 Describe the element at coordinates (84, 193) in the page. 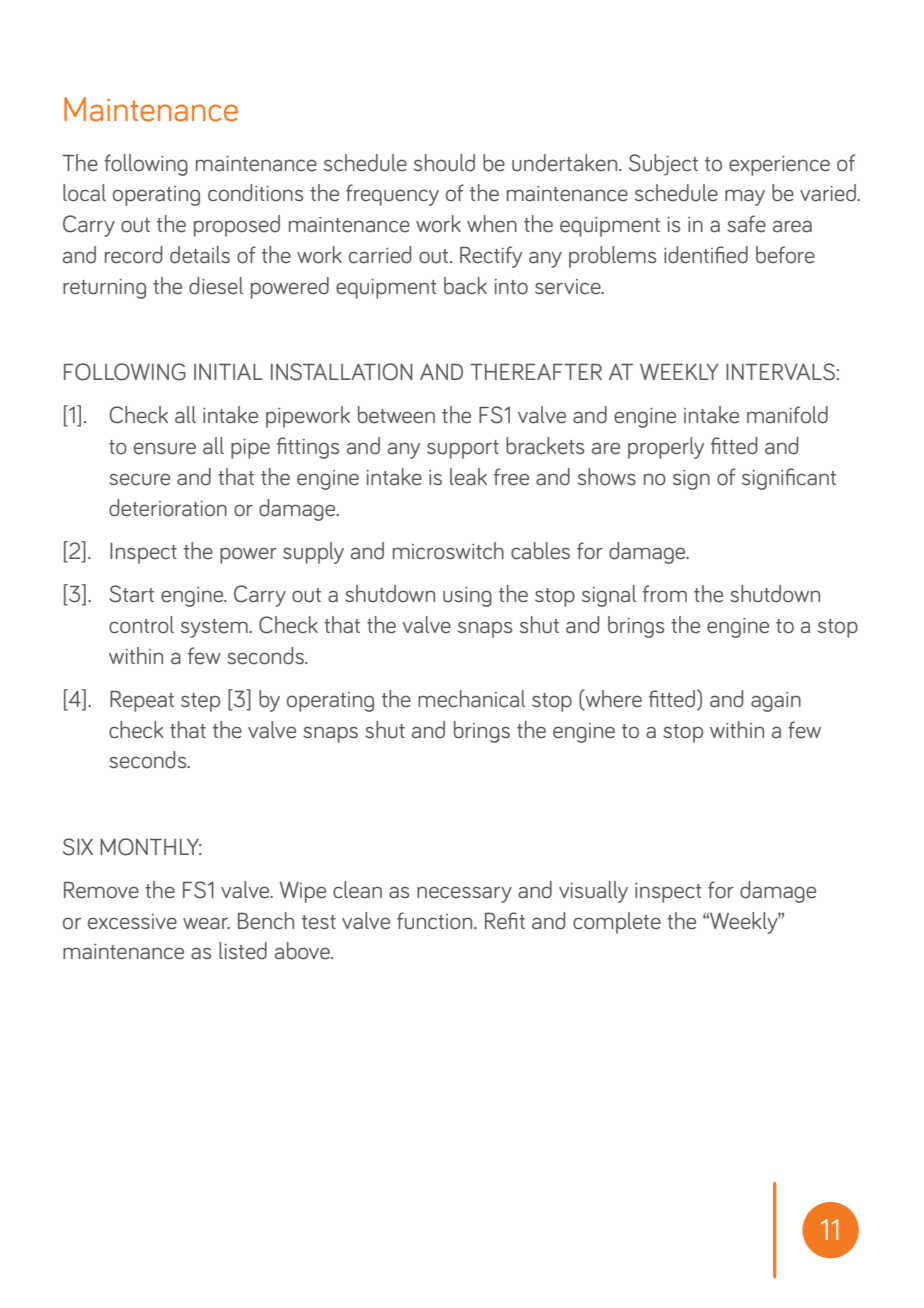

I see `local` at that location.
